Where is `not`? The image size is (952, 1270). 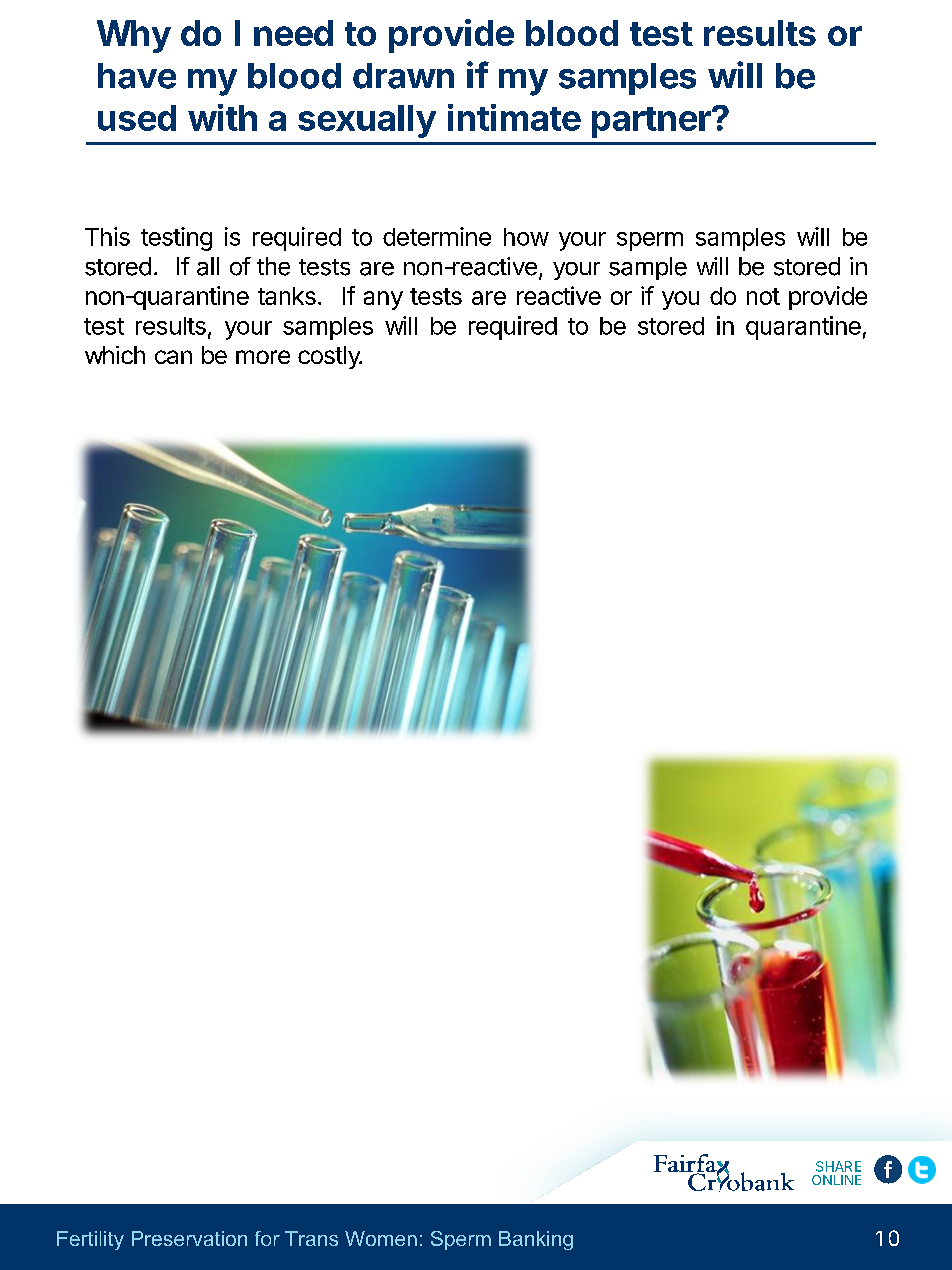
not is located at coordinates (763, 296).
